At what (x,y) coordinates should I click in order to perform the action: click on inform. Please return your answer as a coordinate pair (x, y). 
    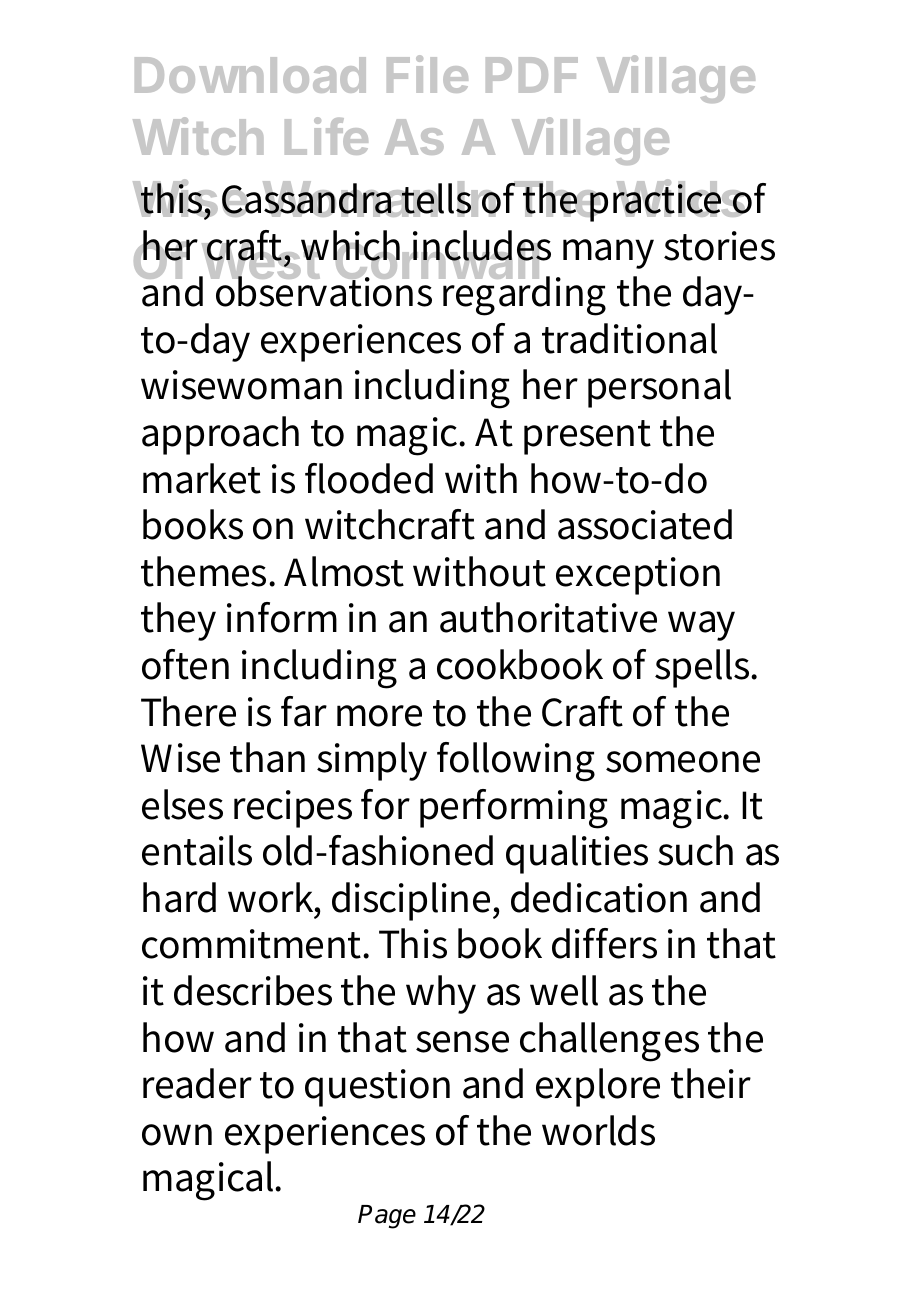
    Looking at the image, I should click on (282, 617).
